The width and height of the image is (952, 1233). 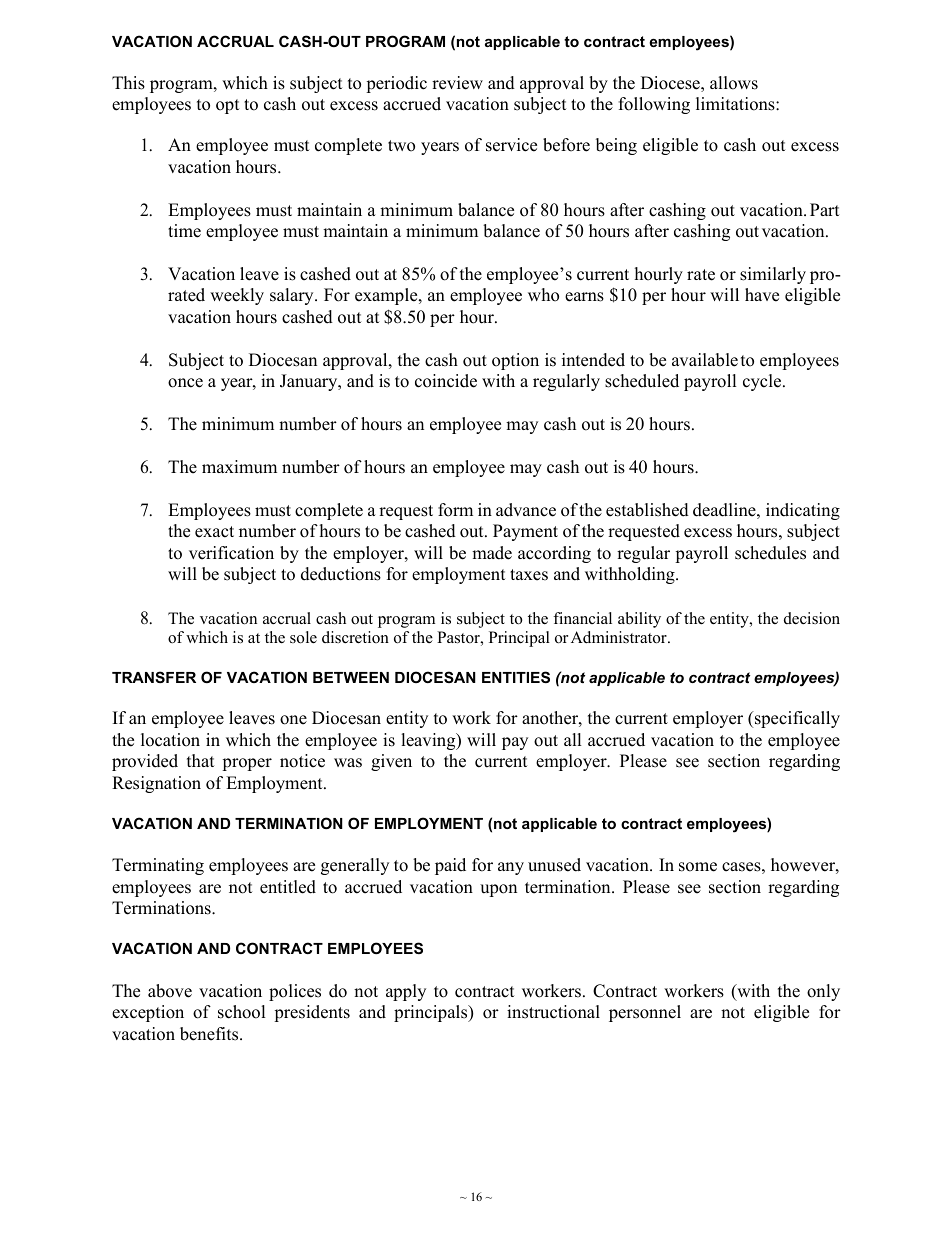 What do you see at coordinates (406, 992) in the image?
I see `apply` at bounding box center [406, 992].
